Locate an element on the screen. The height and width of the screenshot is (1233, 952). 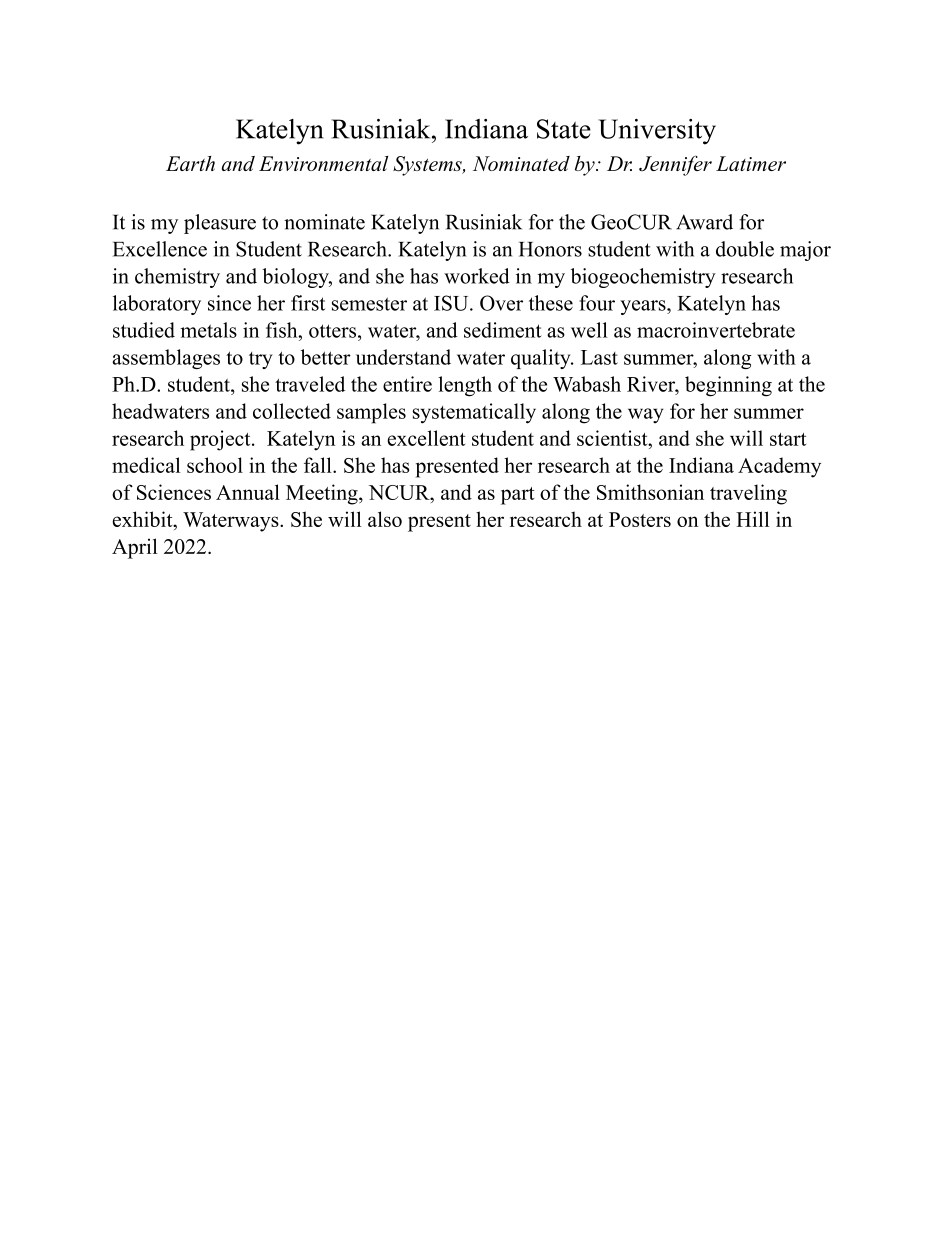
systematically is located at coordinates (474, 413).
